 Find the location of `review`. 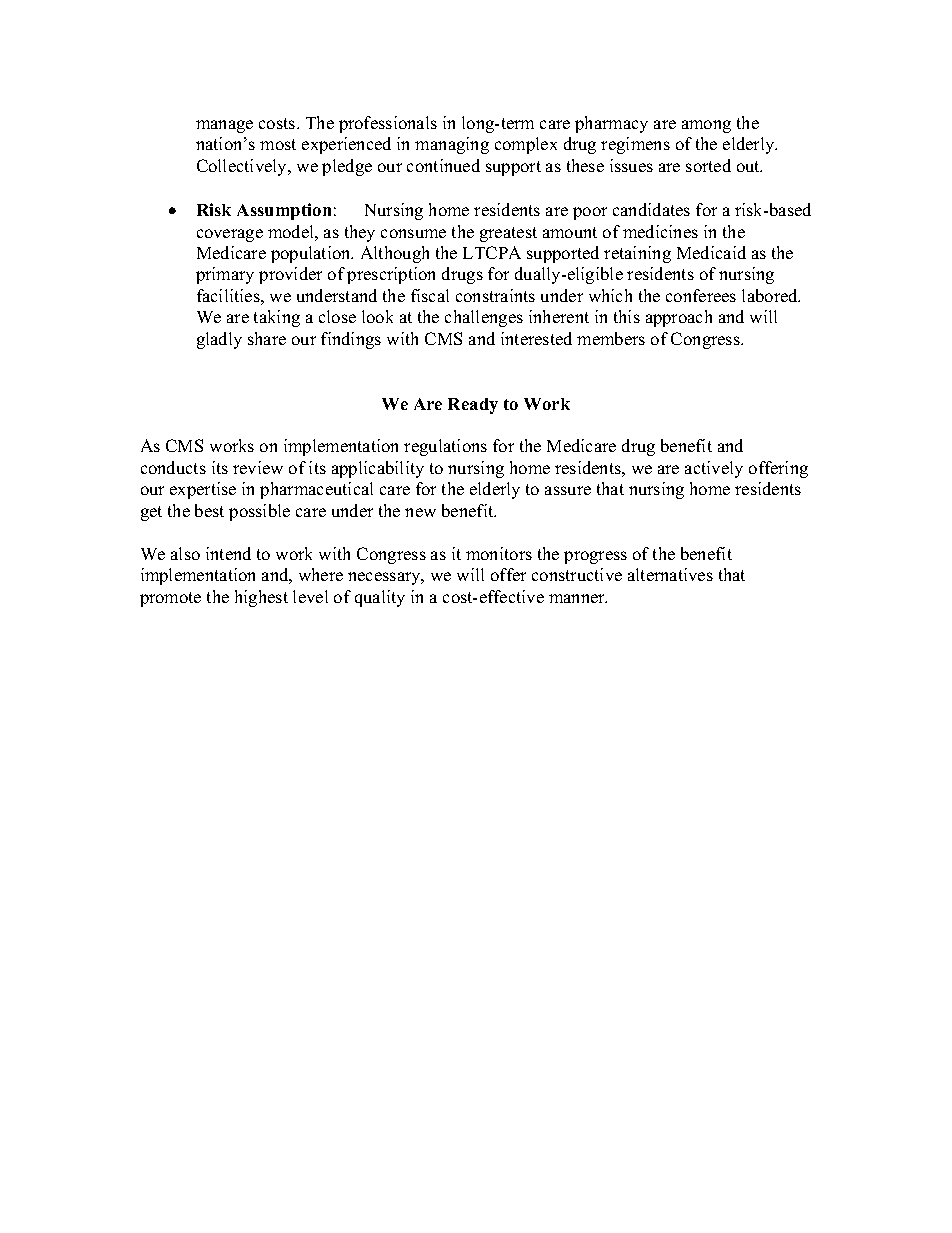

review is located at coordinates (258, 467).
